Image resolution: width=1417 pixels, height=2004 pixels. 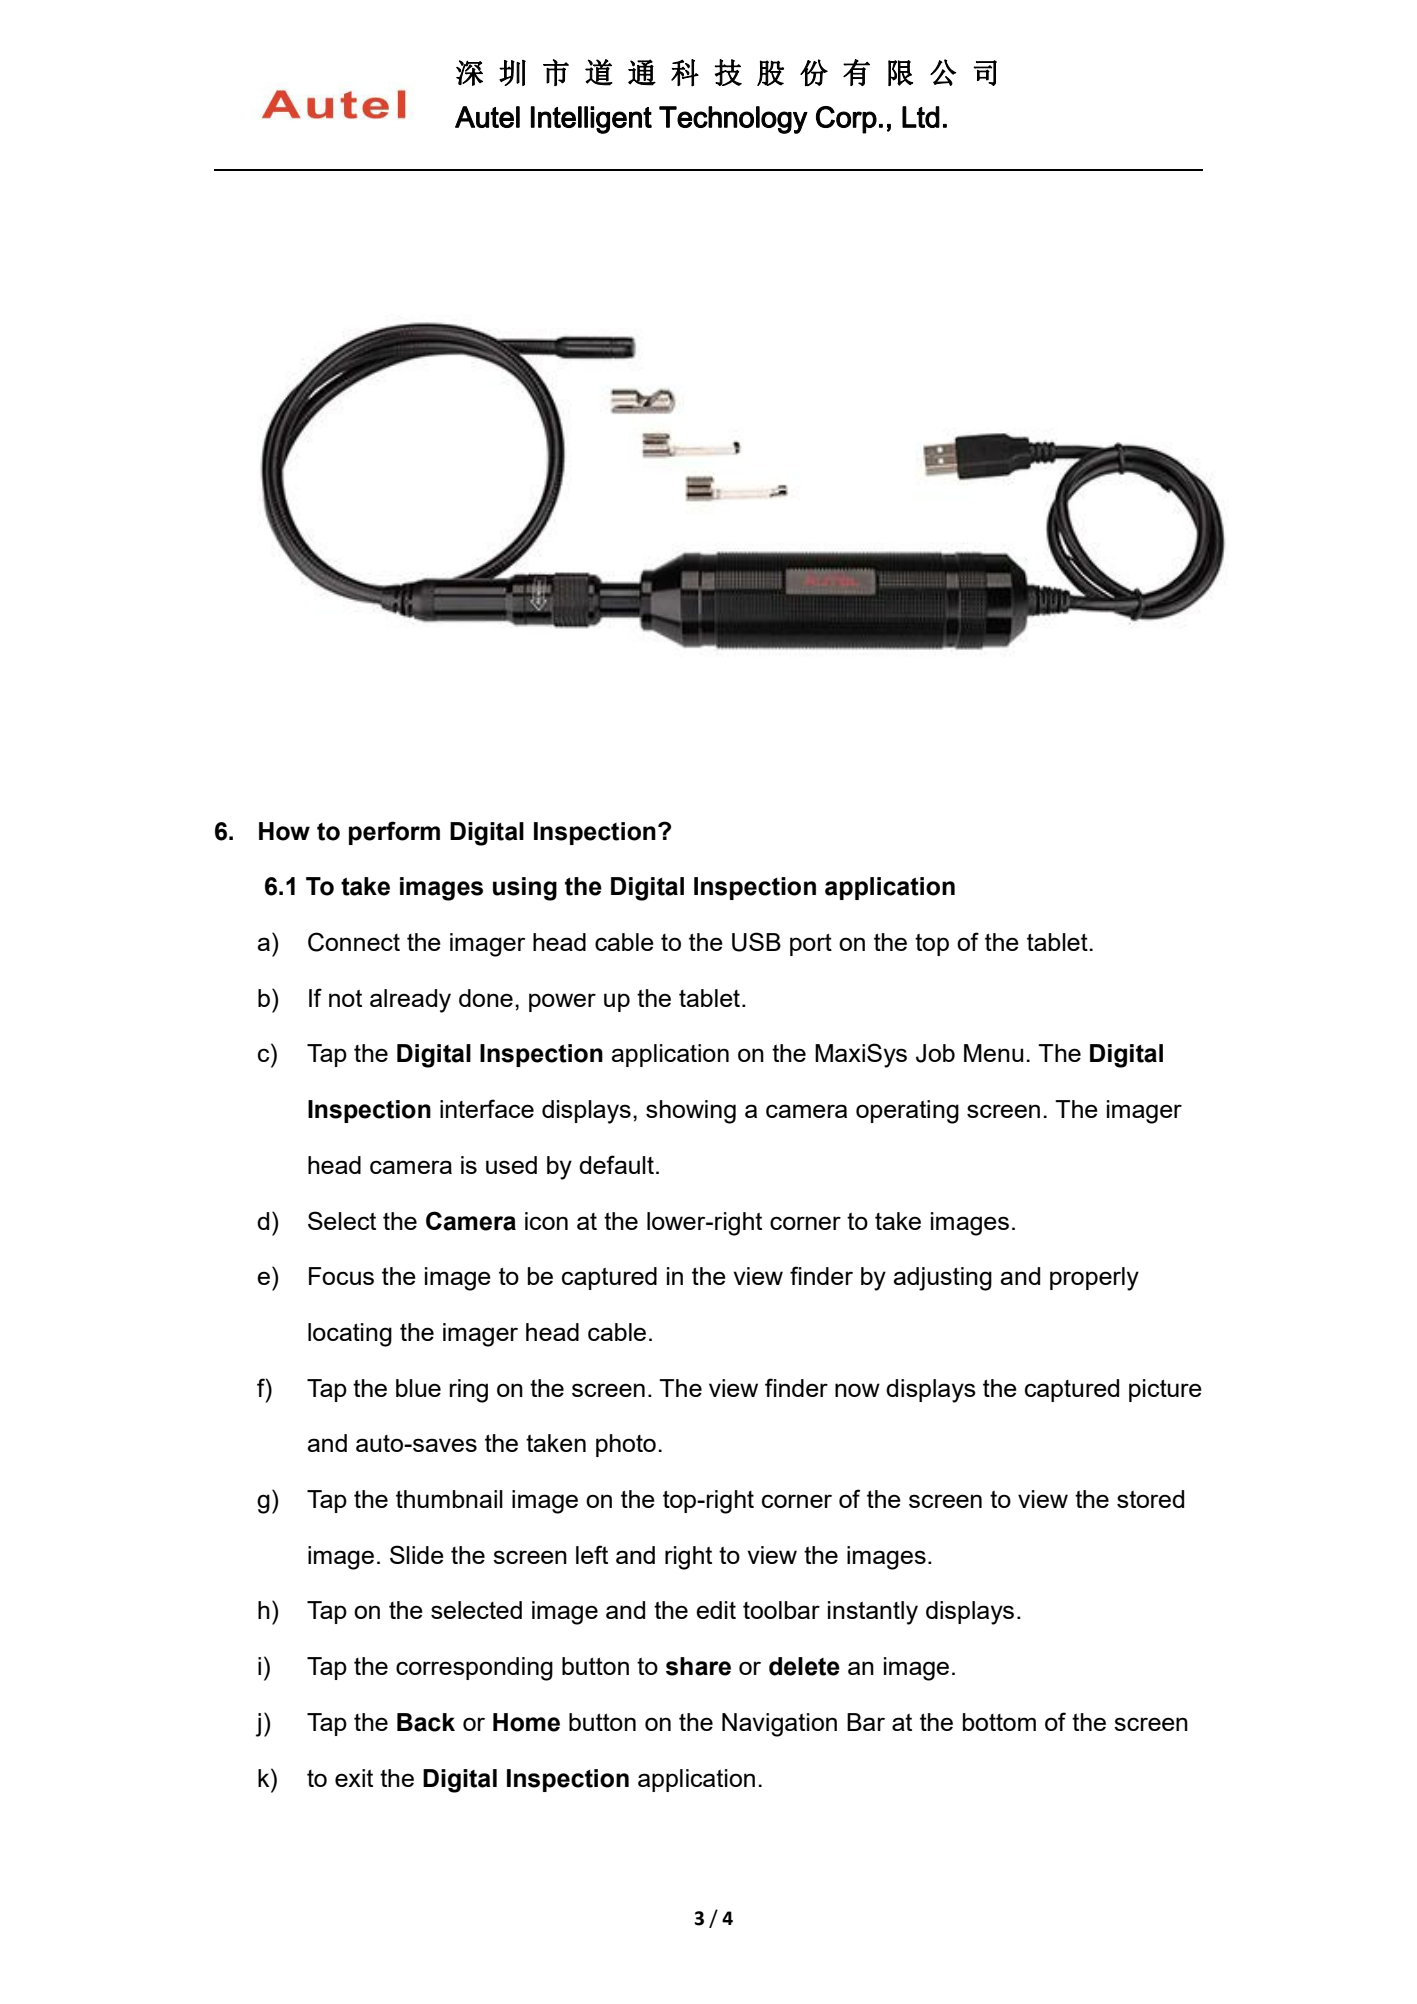 I want to click on Navigation, so click(x=779, y=1725).
